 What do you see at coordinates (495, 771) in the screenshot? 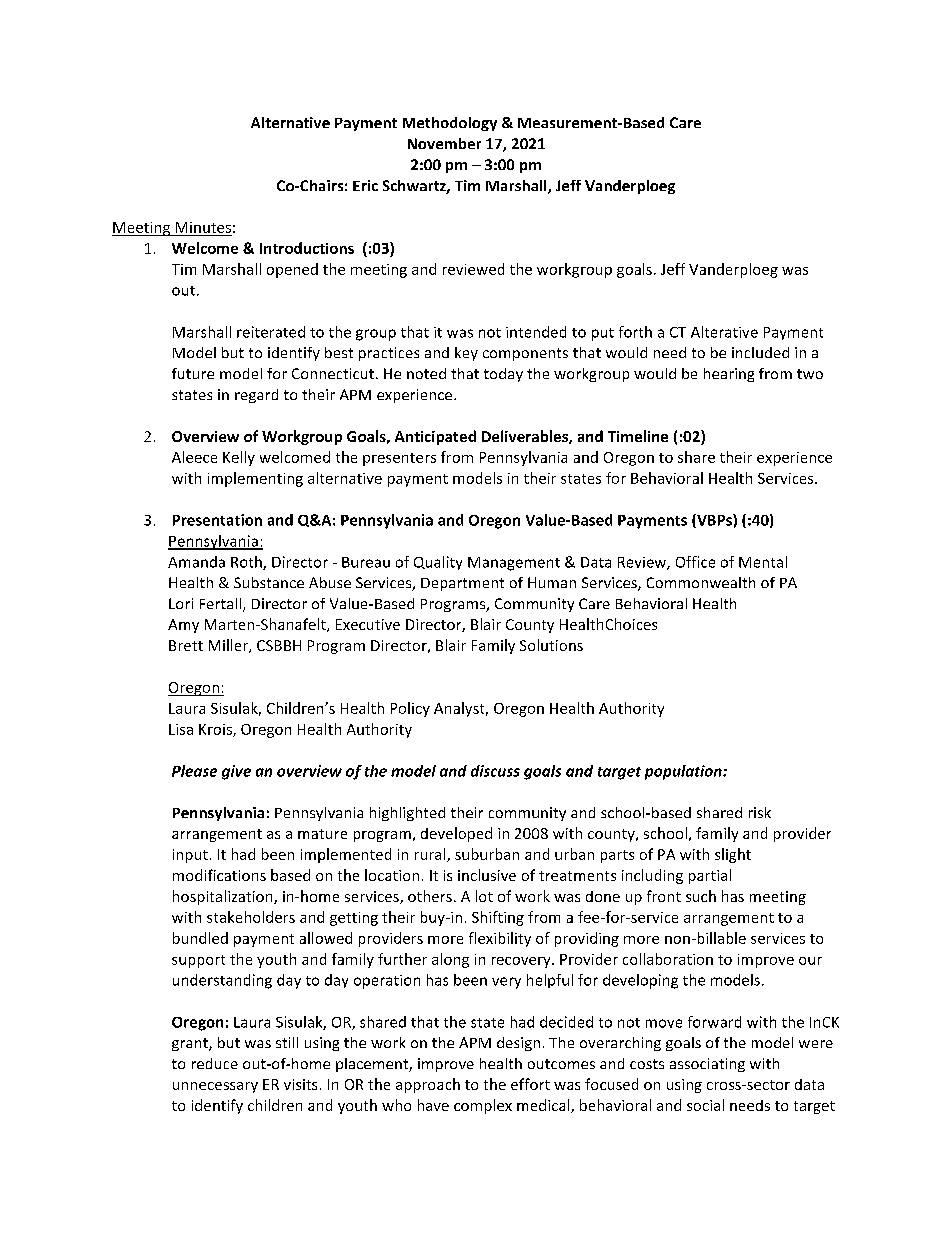
I see `discuss` at bounding box center [495, 771].
